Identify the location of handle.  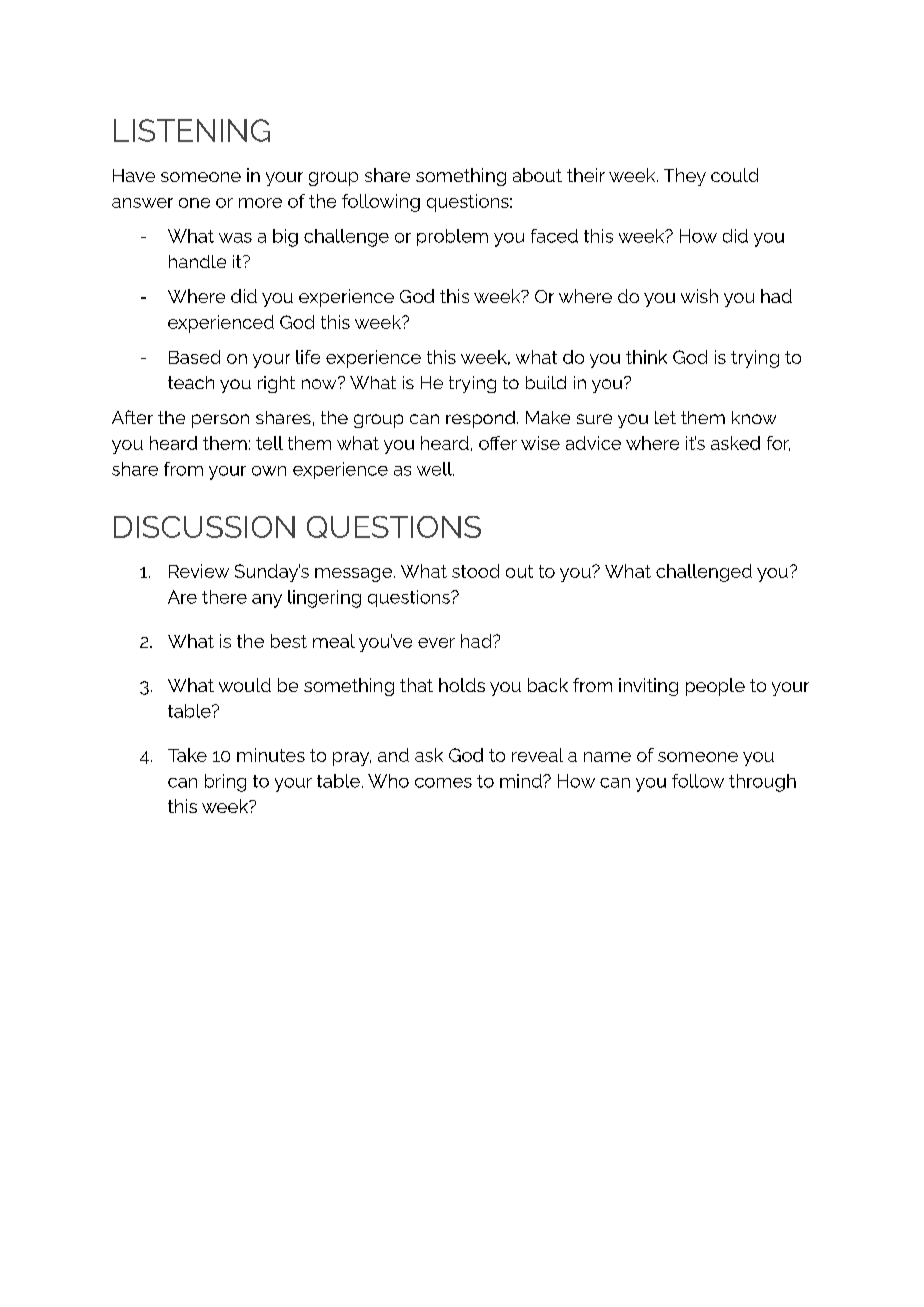
(197, 261).
